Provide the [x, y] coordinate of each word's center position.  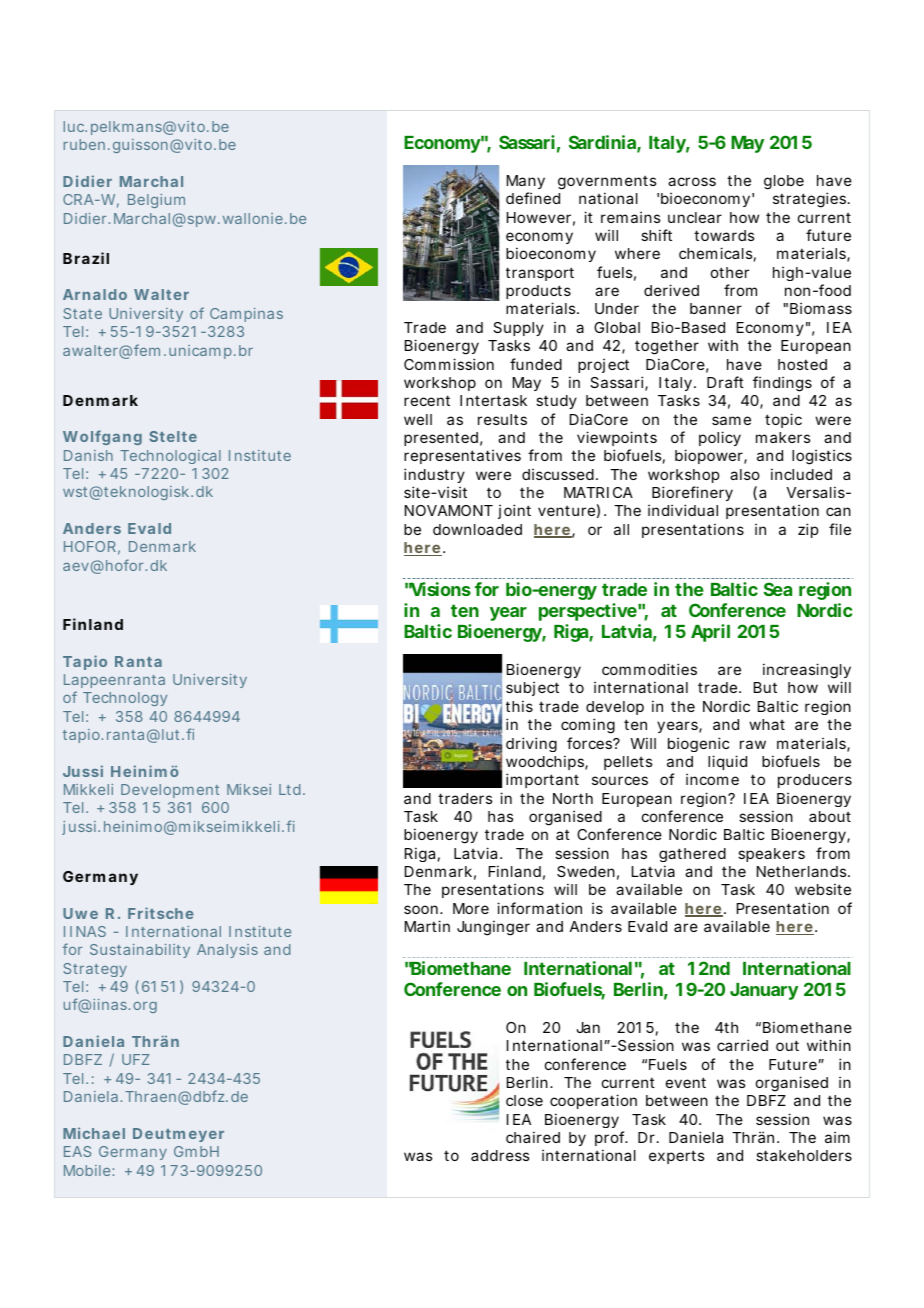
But [765, 687]
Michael [94, 1133]
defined [533, 198]
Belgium [156, 201]
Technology [125, 699]
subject [532, 688]
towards [724, 235]
